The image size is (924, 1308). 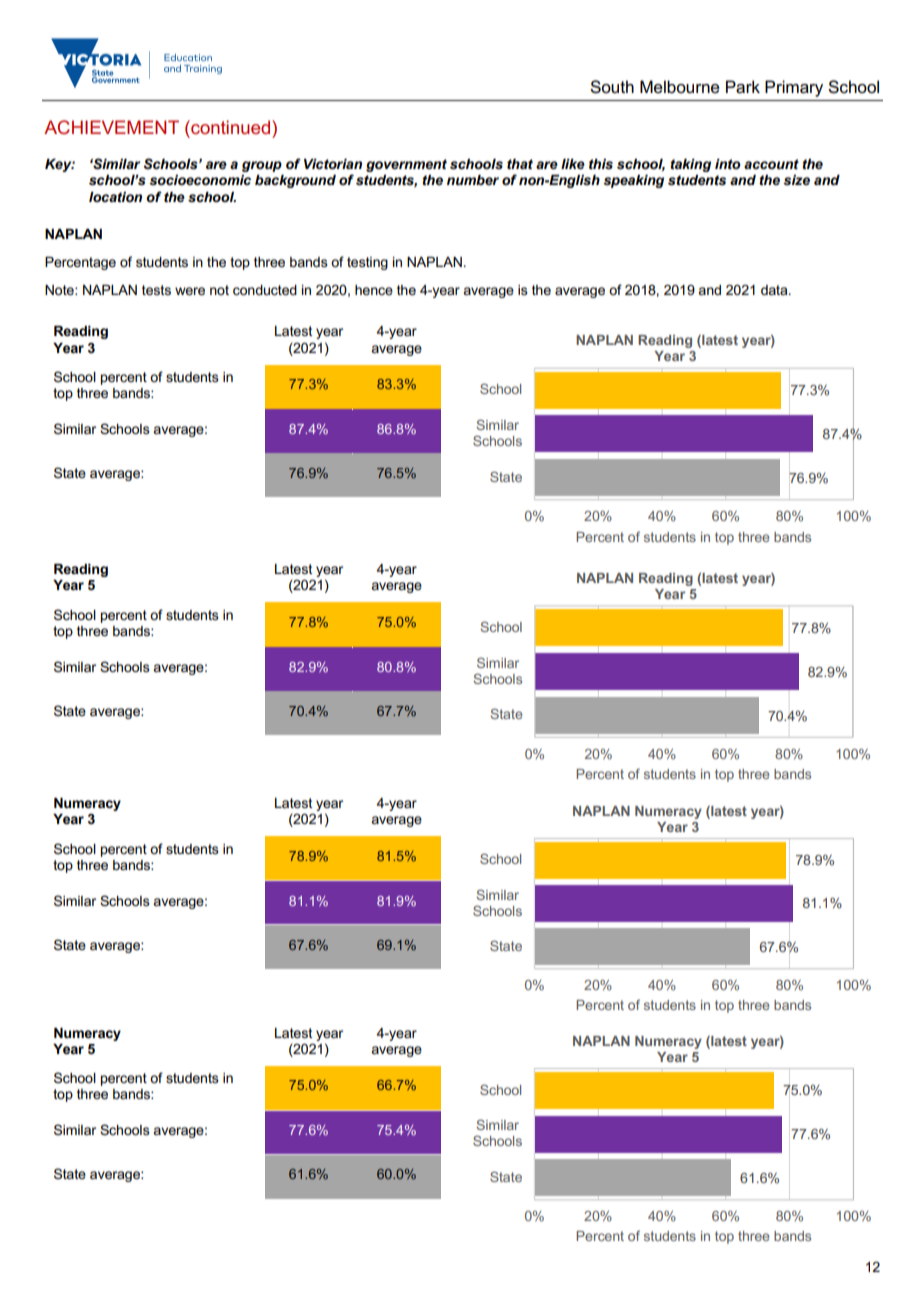 I want to click on ACHIEVEMENT, so click(x=111, y=127).
